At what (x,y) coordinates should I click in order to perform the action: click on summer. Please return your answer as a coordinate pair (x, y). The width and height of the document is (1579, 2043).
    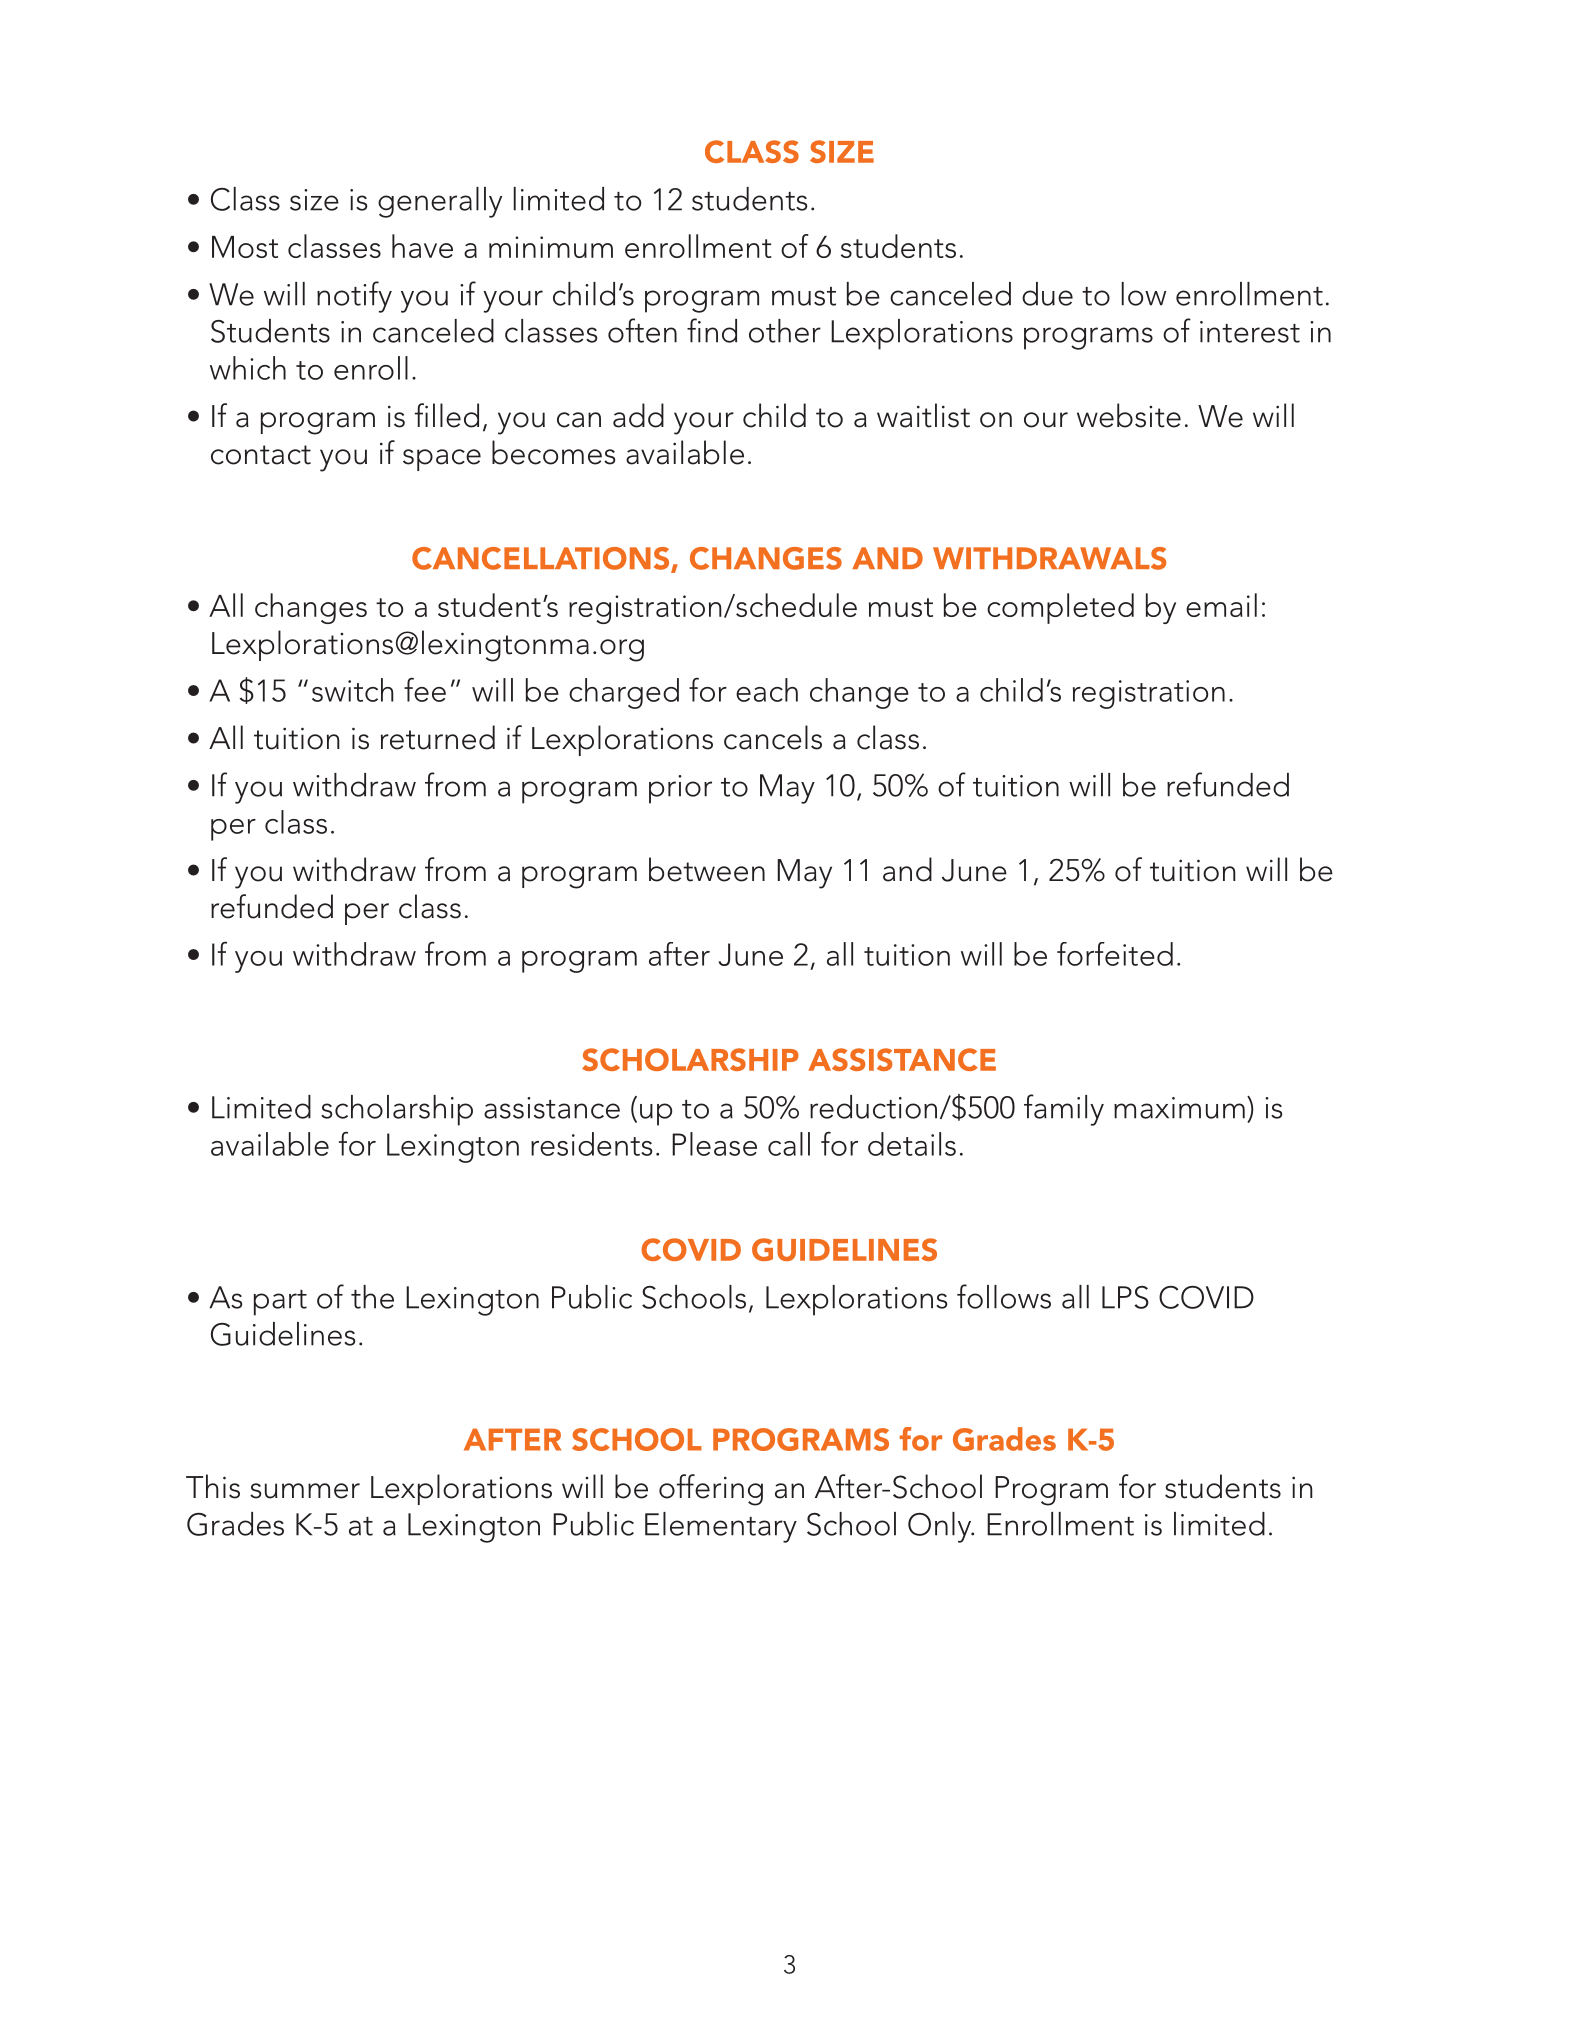
    Looking at the image, I should click on (305, 1491).
